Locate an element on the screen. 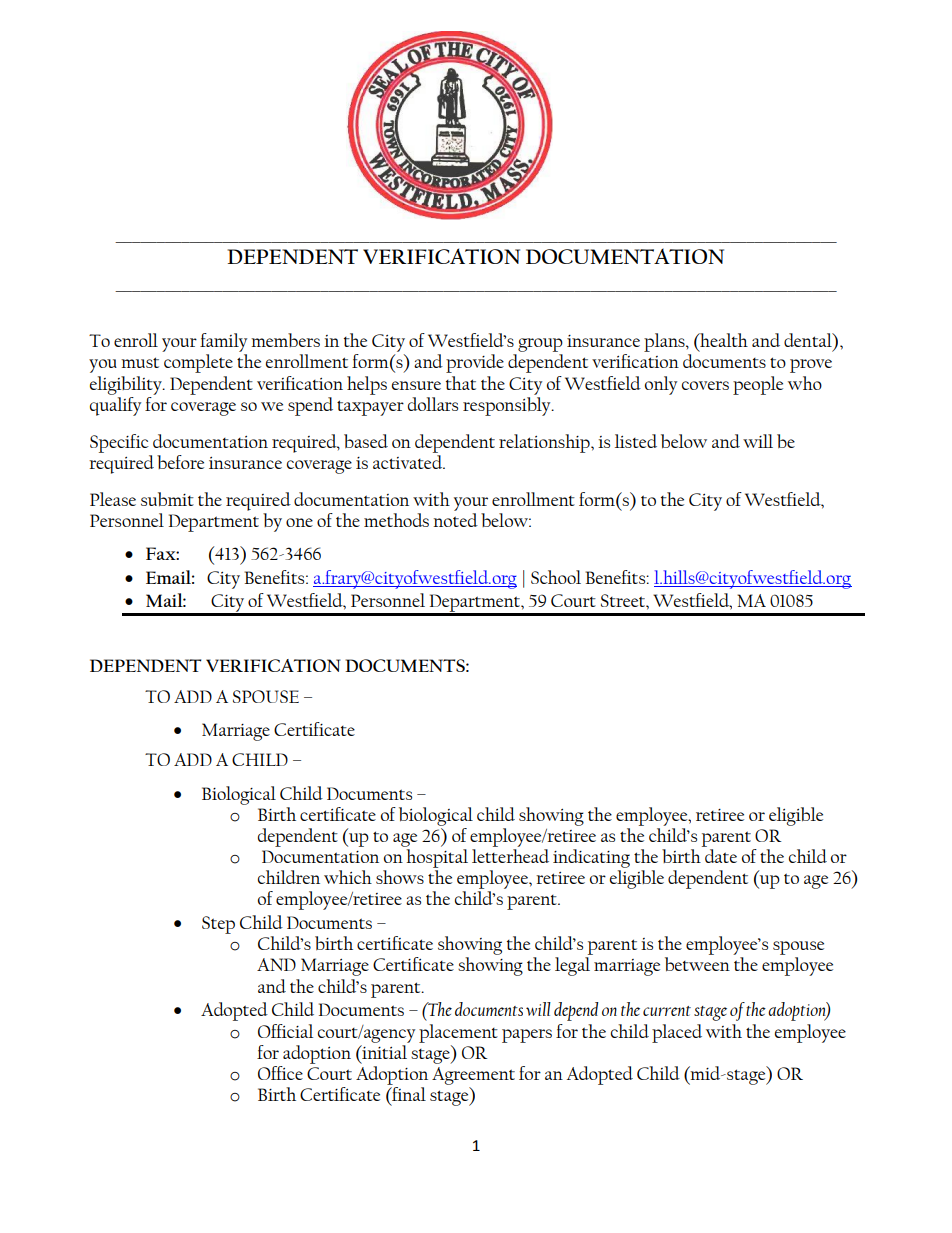  complete is located at coordinates (198, 363).
